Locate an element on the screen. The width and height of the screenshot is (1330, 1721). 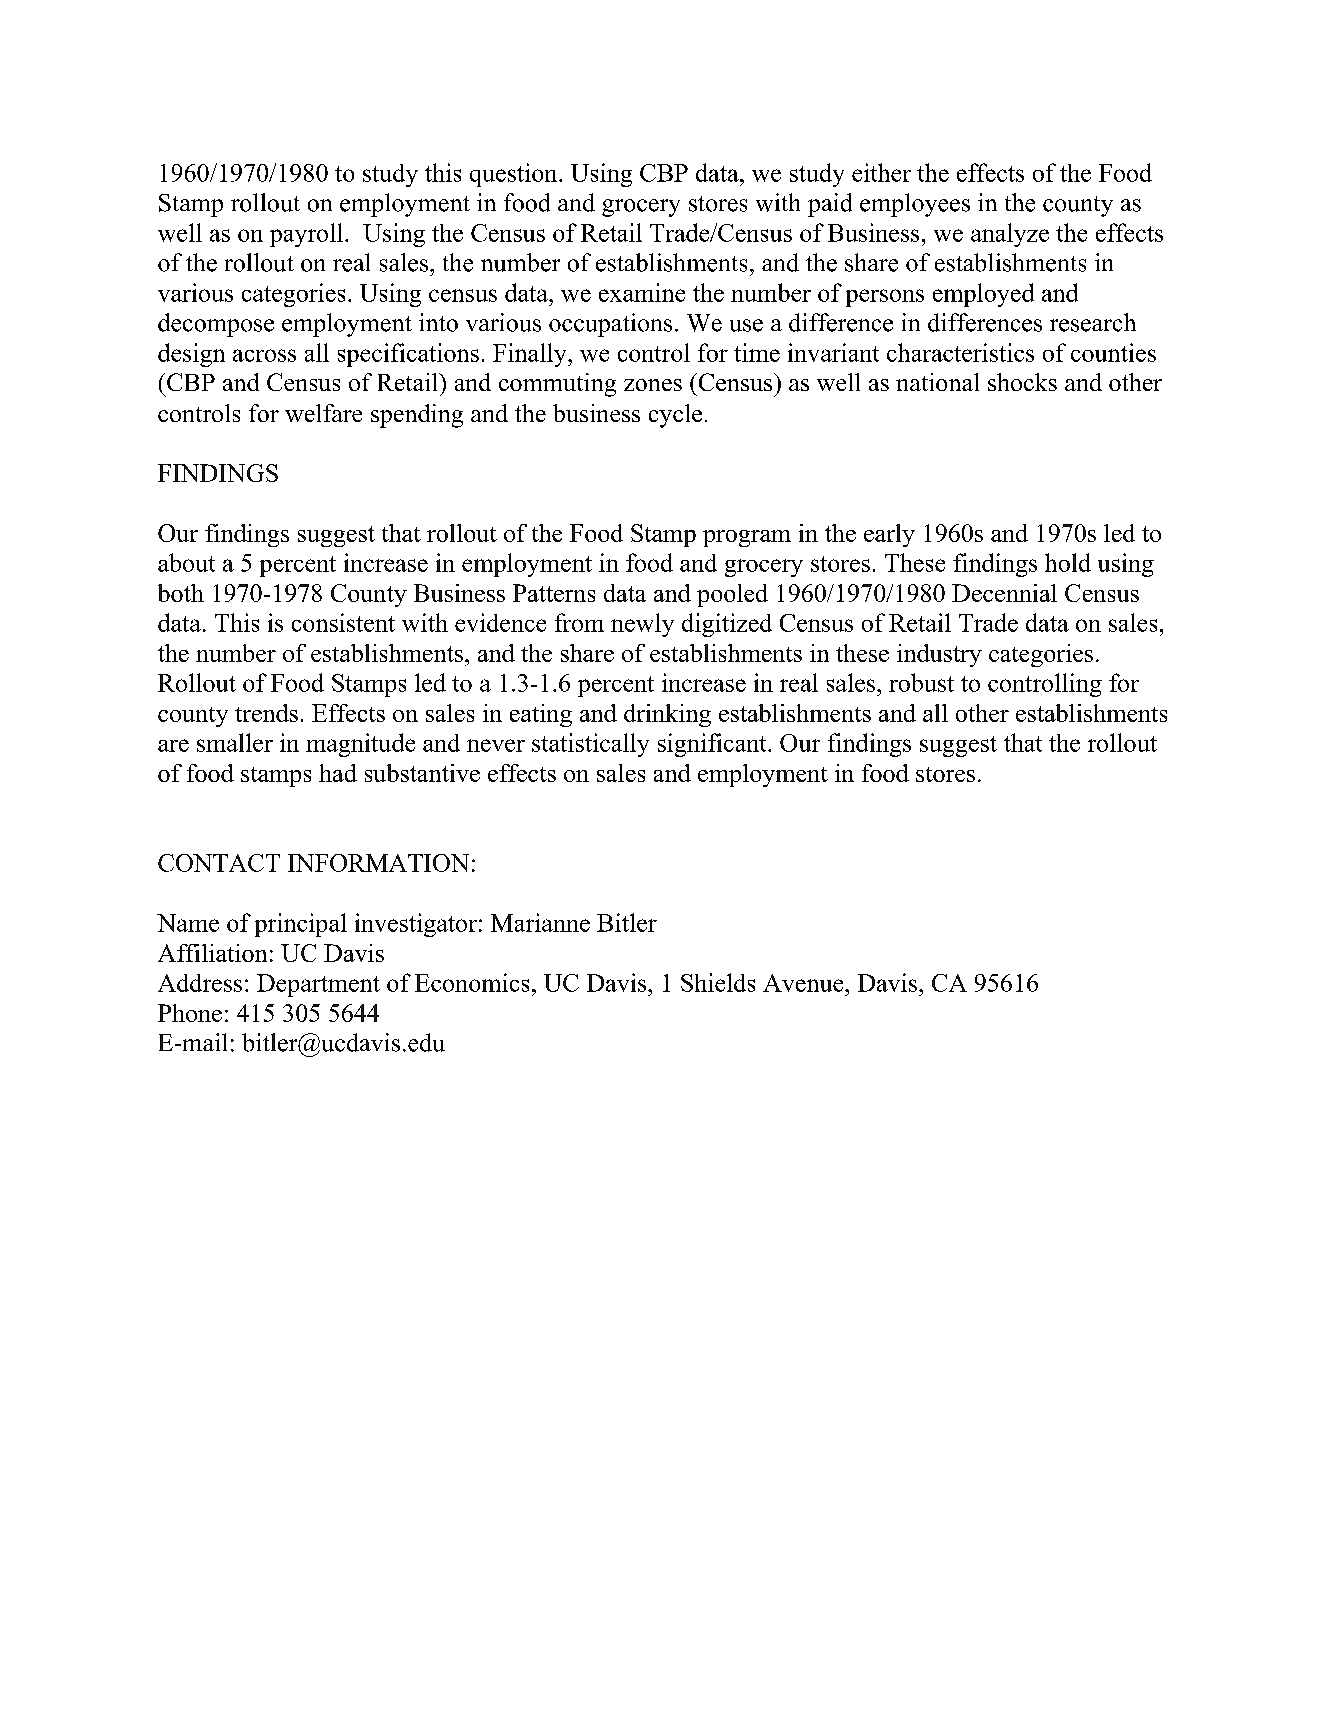
robust is located at coordinates (921, 682).
